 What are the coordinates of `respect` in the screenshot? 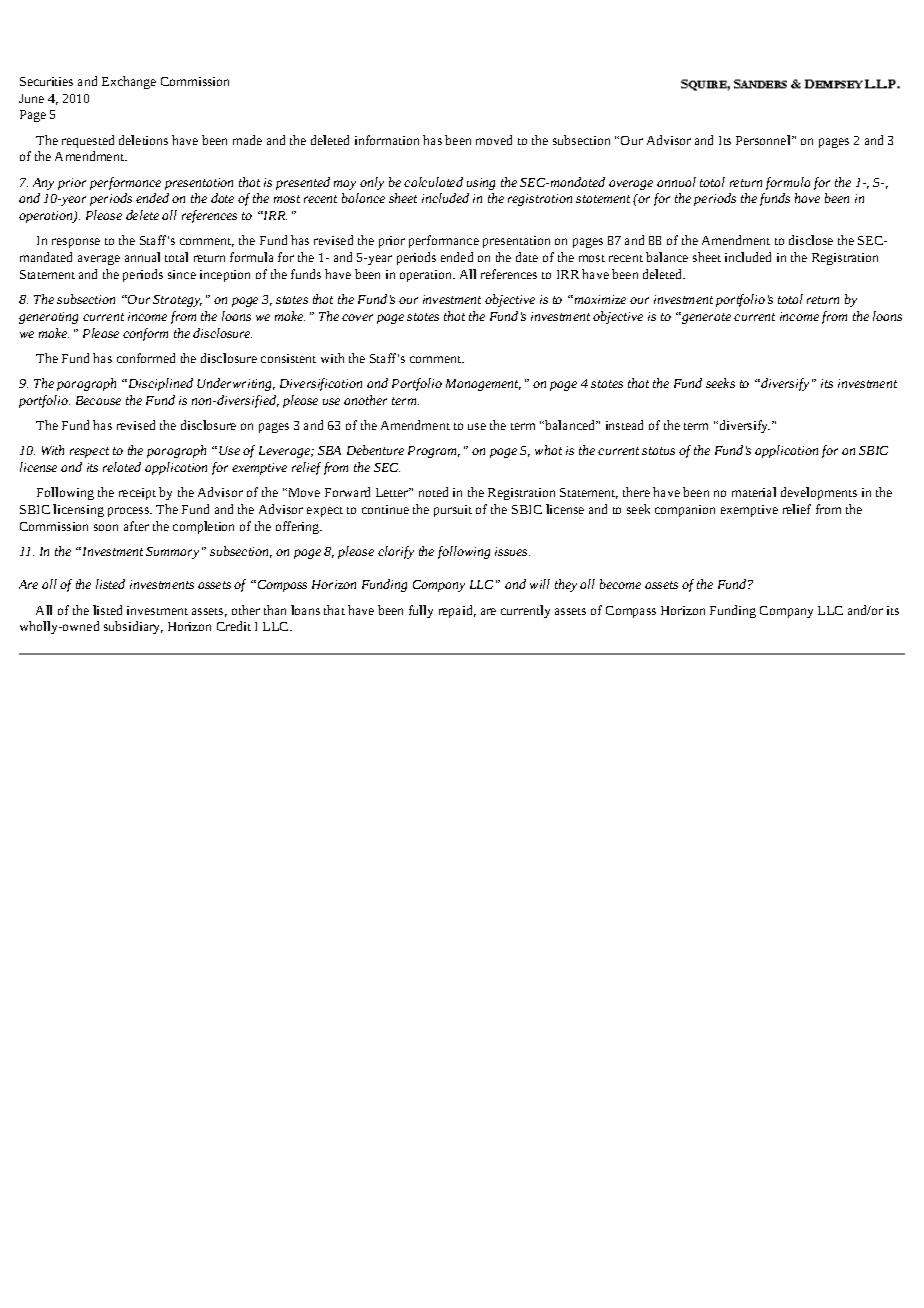 It's located at (89, 452).
